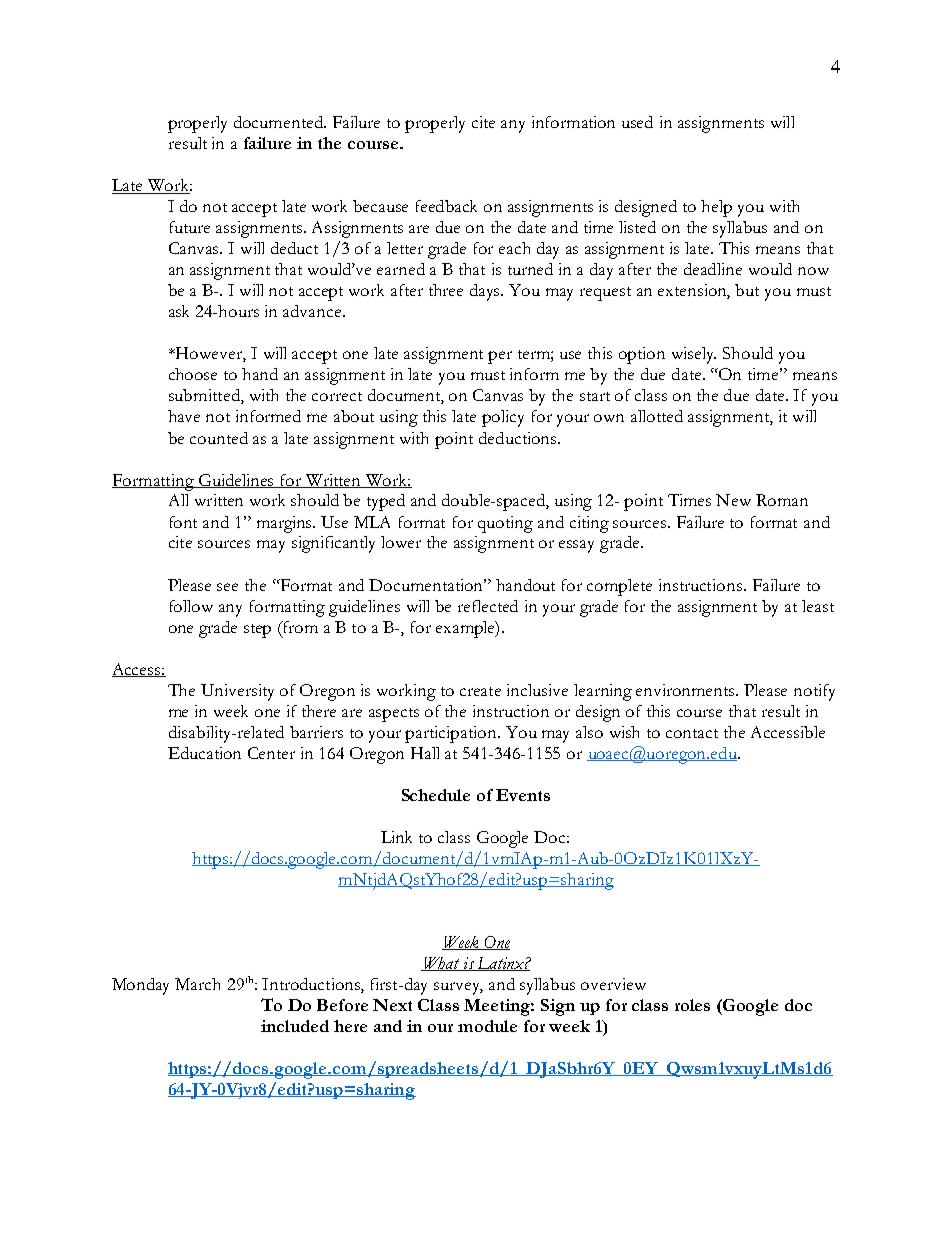 This screenshot has height=1233, width=952. What do you see at coordinates (446, 206) in the screenshot?
I see `feedback` at bounding box center [446, 206].
